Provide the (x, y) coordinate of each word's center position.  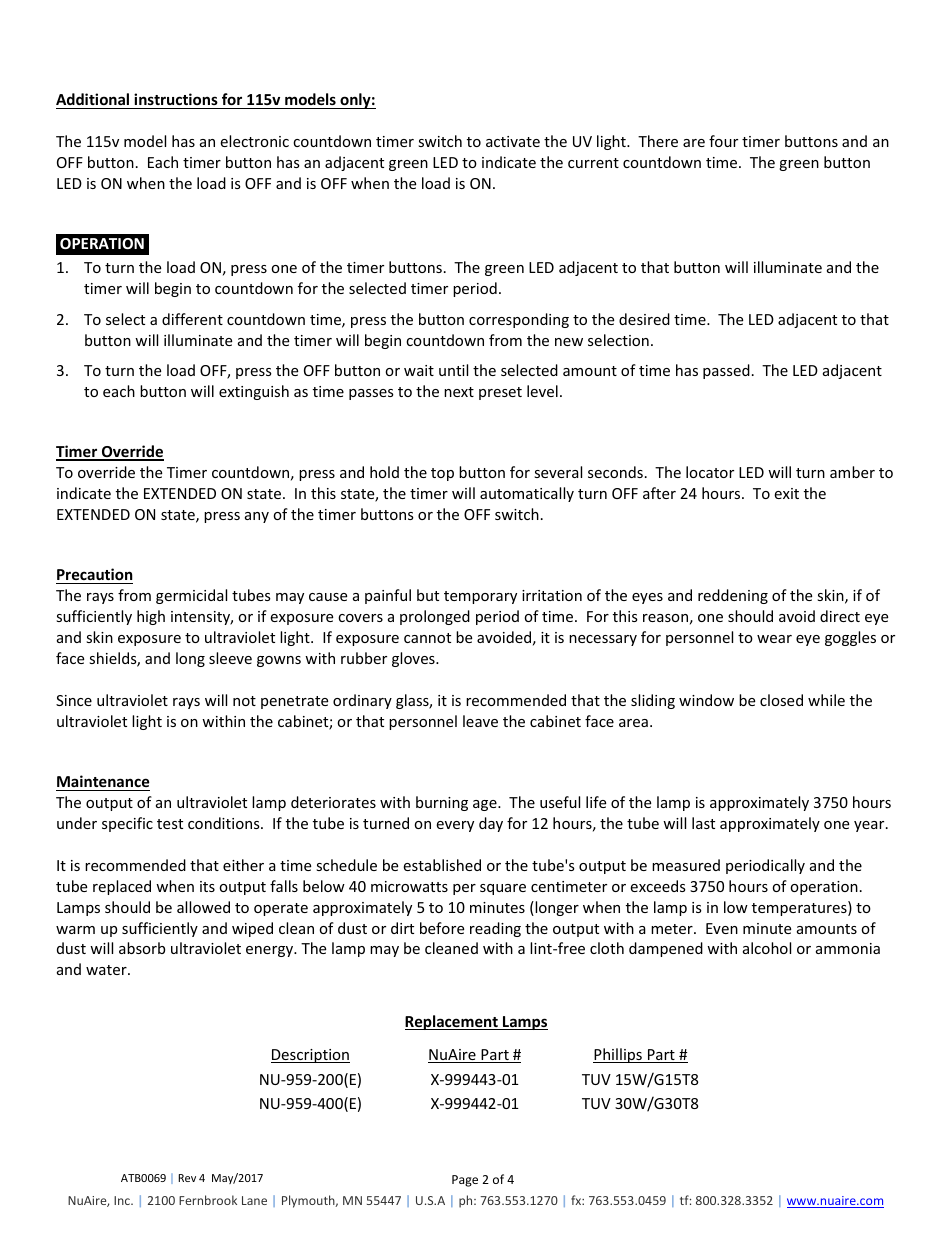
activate (513, 141)
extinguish (254, 392)
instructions (176, 99)
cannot (427, 638)
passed (726, 371)
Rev (187, 1178)
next (459, 392)
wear (774, 639)
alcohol (767, 948)
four (723, 141)
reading (495, 929)
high (151, 617)
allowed (203, 907)
